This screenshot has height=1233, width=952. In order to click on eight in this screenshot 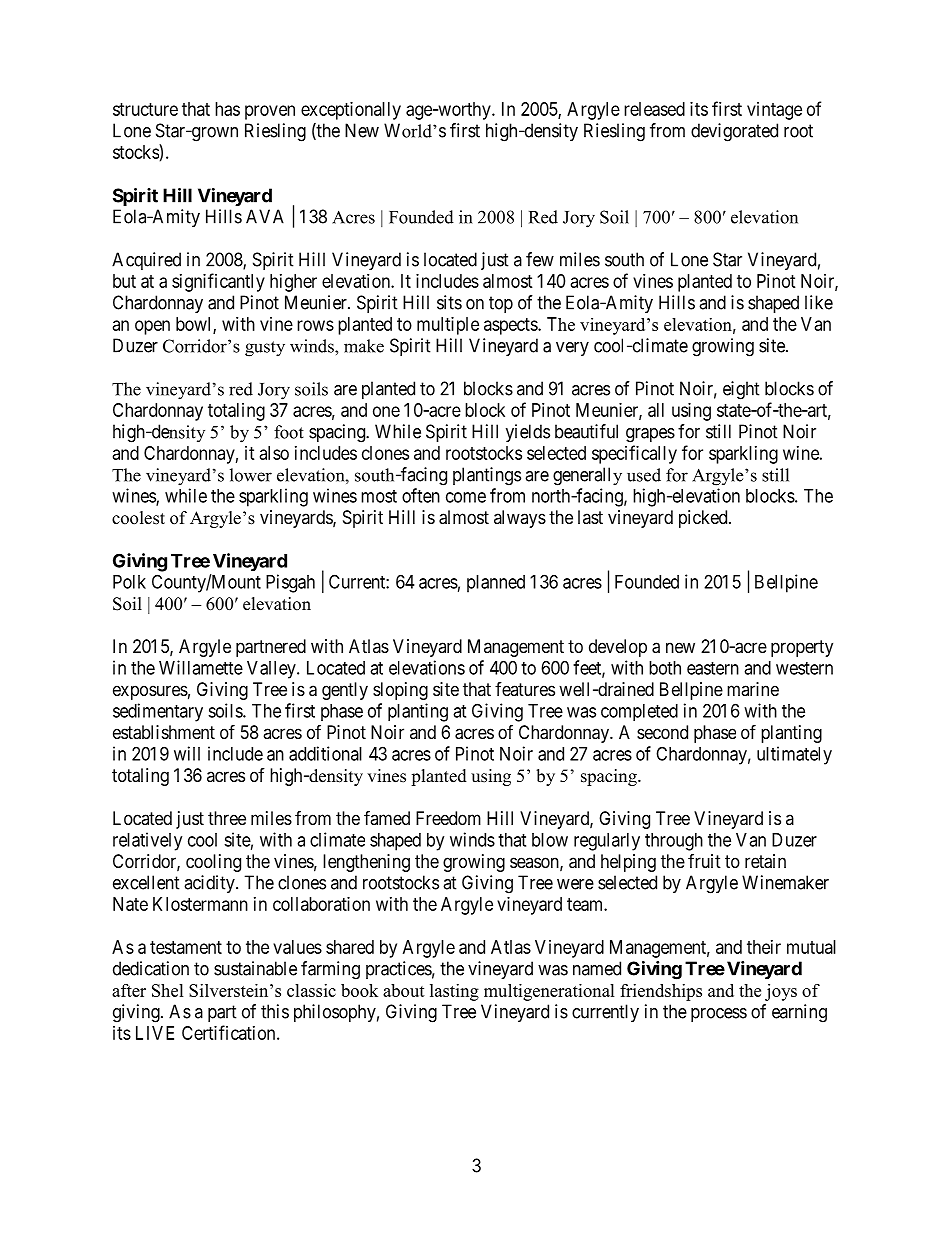, I will do `click(741, 390)`.
